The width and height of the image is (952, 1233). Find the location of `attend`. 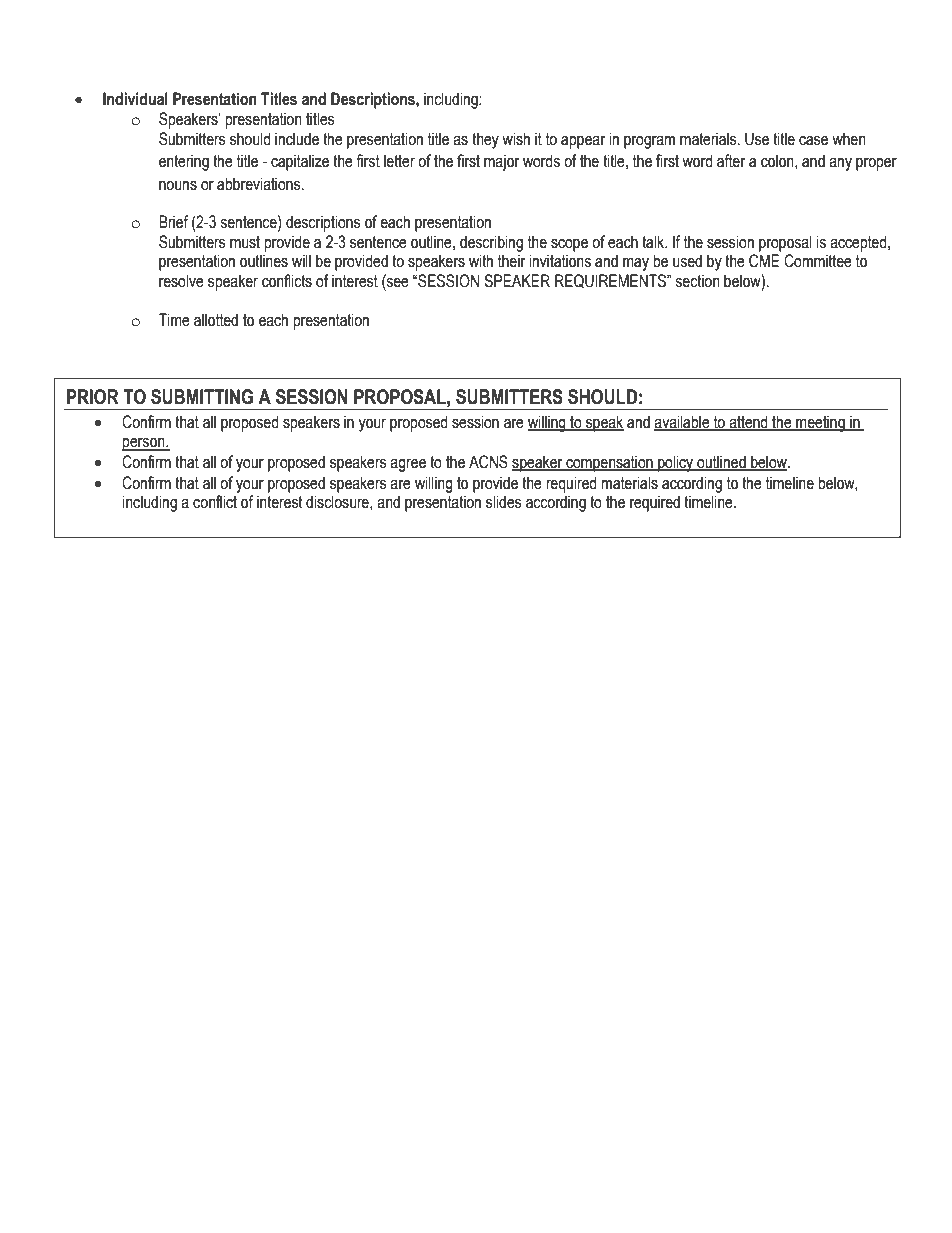

attend is located at coordinates (748, 422).
